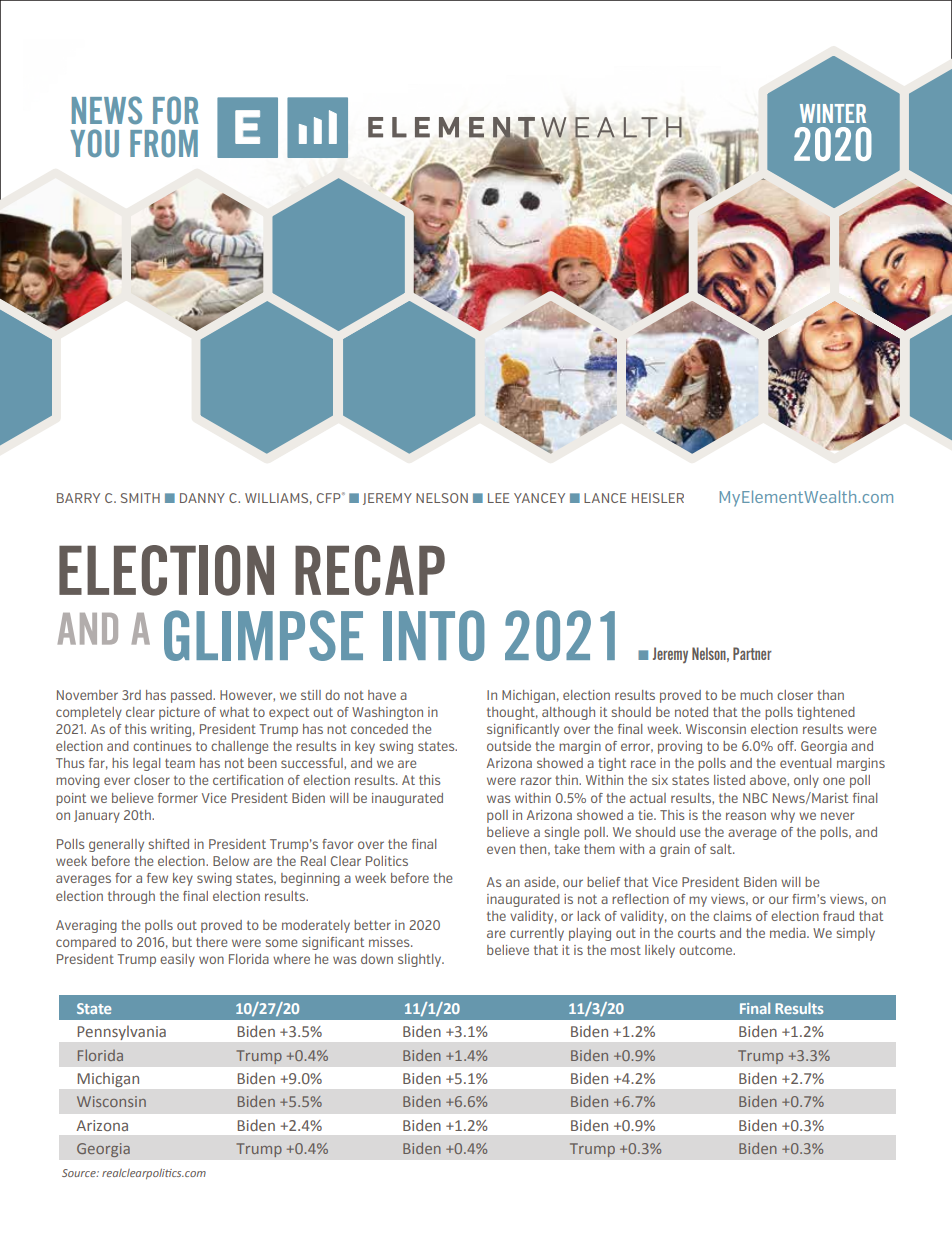 The width and height of the page is (952, 1233). Describe the element at coordinates (140, 498) in the page. I see `SMITH` at that location.
